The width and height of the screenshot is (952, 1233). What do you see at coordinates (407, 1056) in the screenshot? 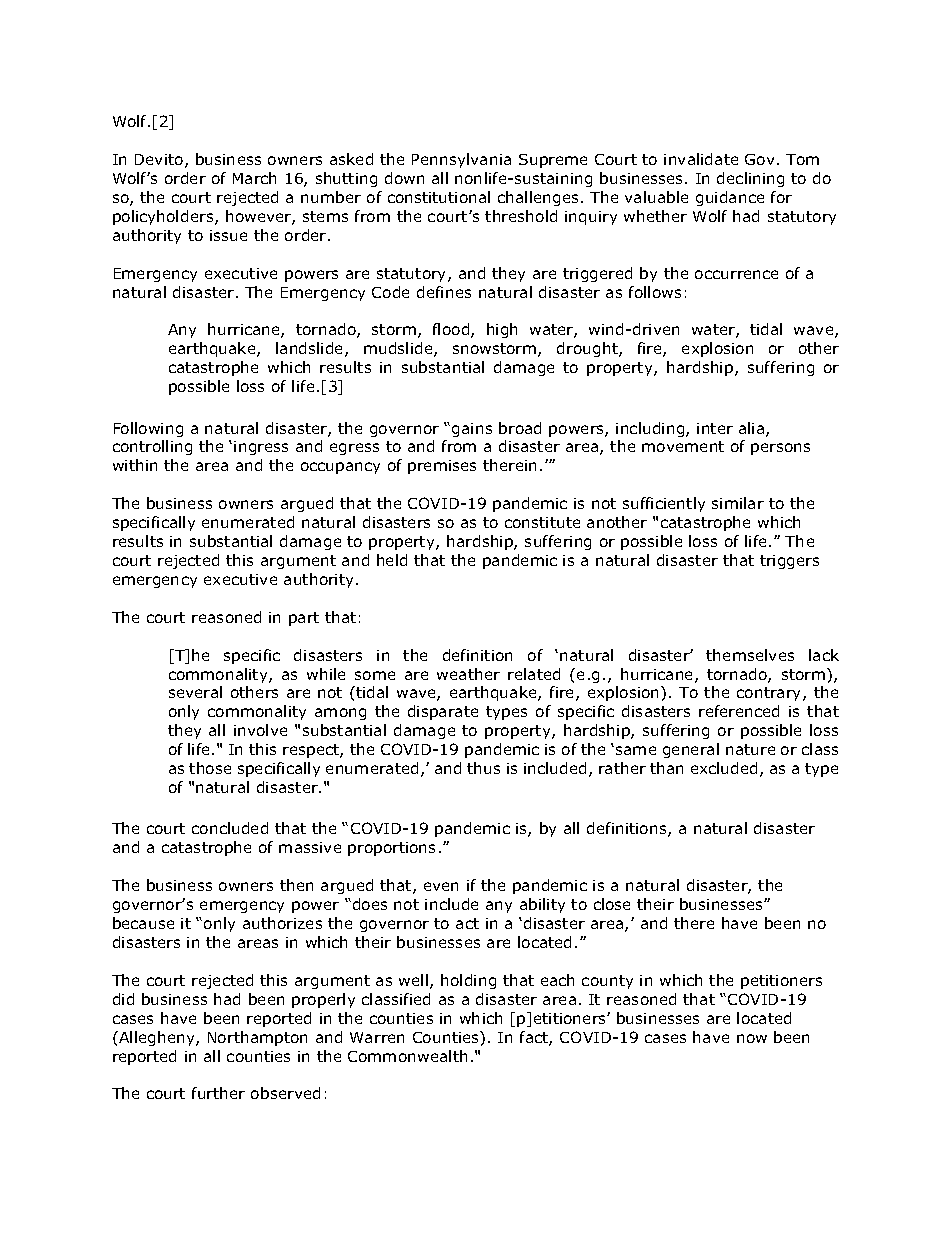
I see `Commonwealth` at bounding box center [407, 1056].
